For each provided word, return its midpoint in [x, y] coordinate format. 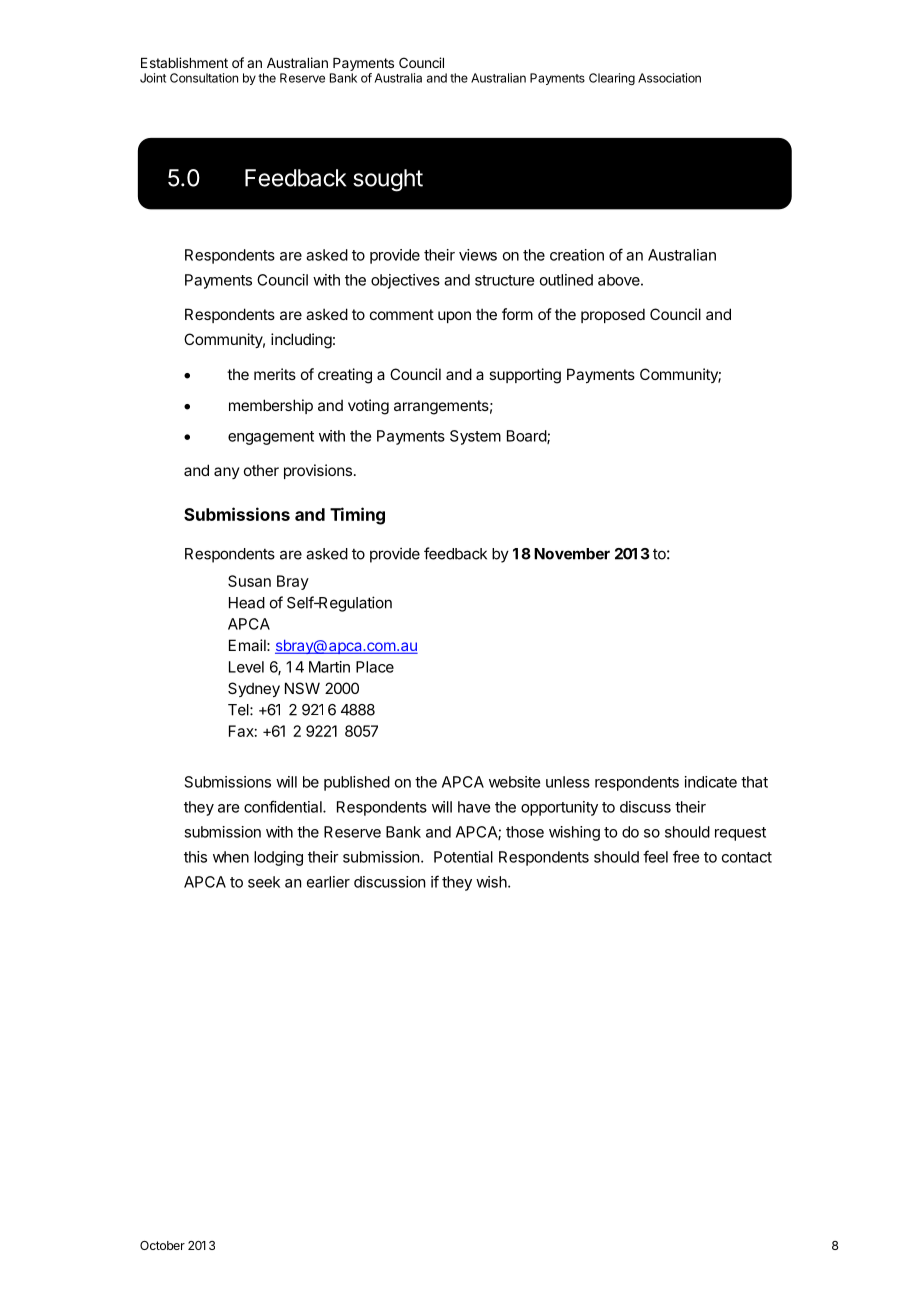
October [162, 1245]
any [227, 473]
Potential [463, 857]
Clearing [612, 79]
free [686, 856]
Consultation [204, 78]
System [475, 437]
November [572, 554]
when [231, 857]
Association [669, 78]
